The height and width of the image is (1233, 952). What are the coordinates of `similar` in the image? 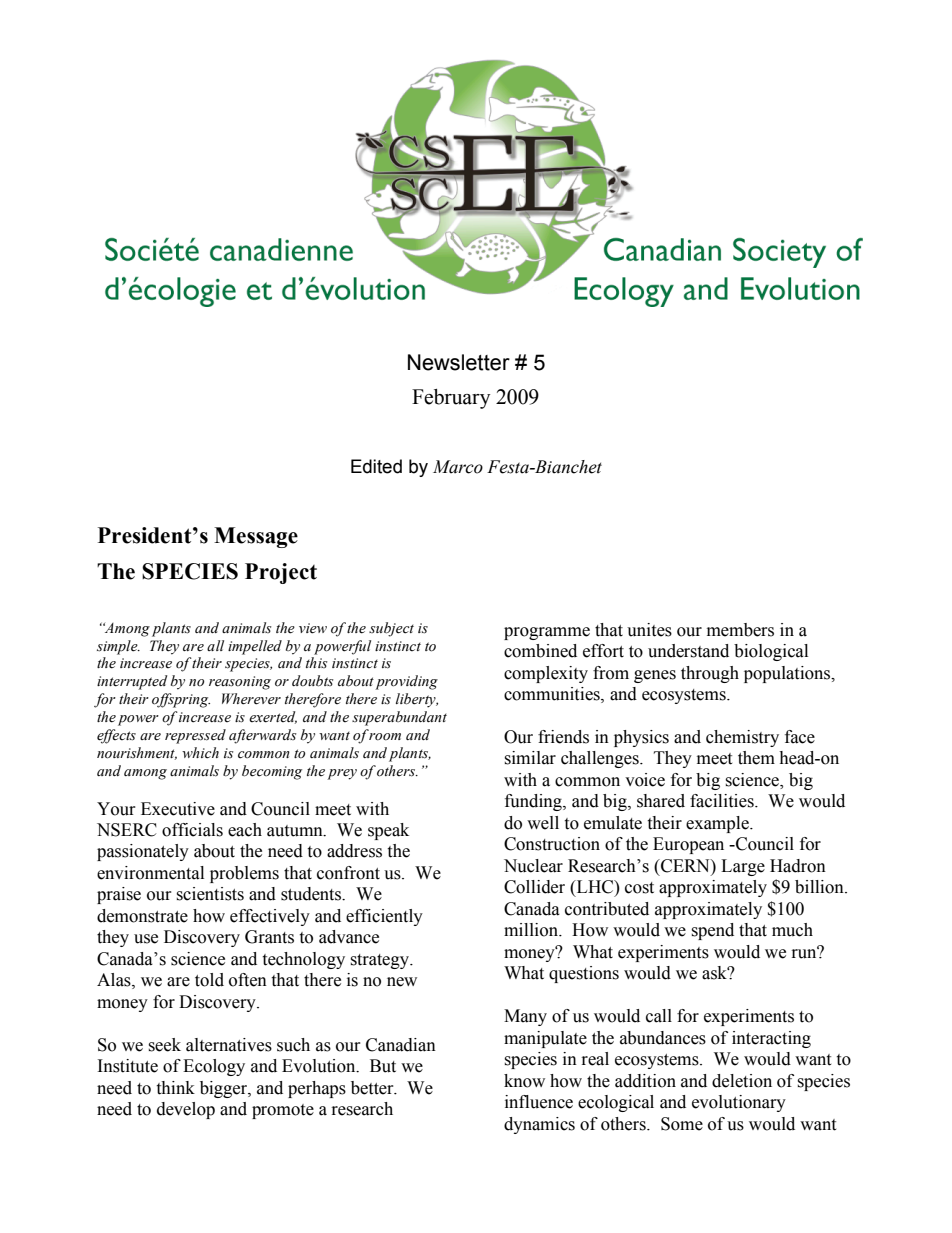 It's located at (530, 758).
